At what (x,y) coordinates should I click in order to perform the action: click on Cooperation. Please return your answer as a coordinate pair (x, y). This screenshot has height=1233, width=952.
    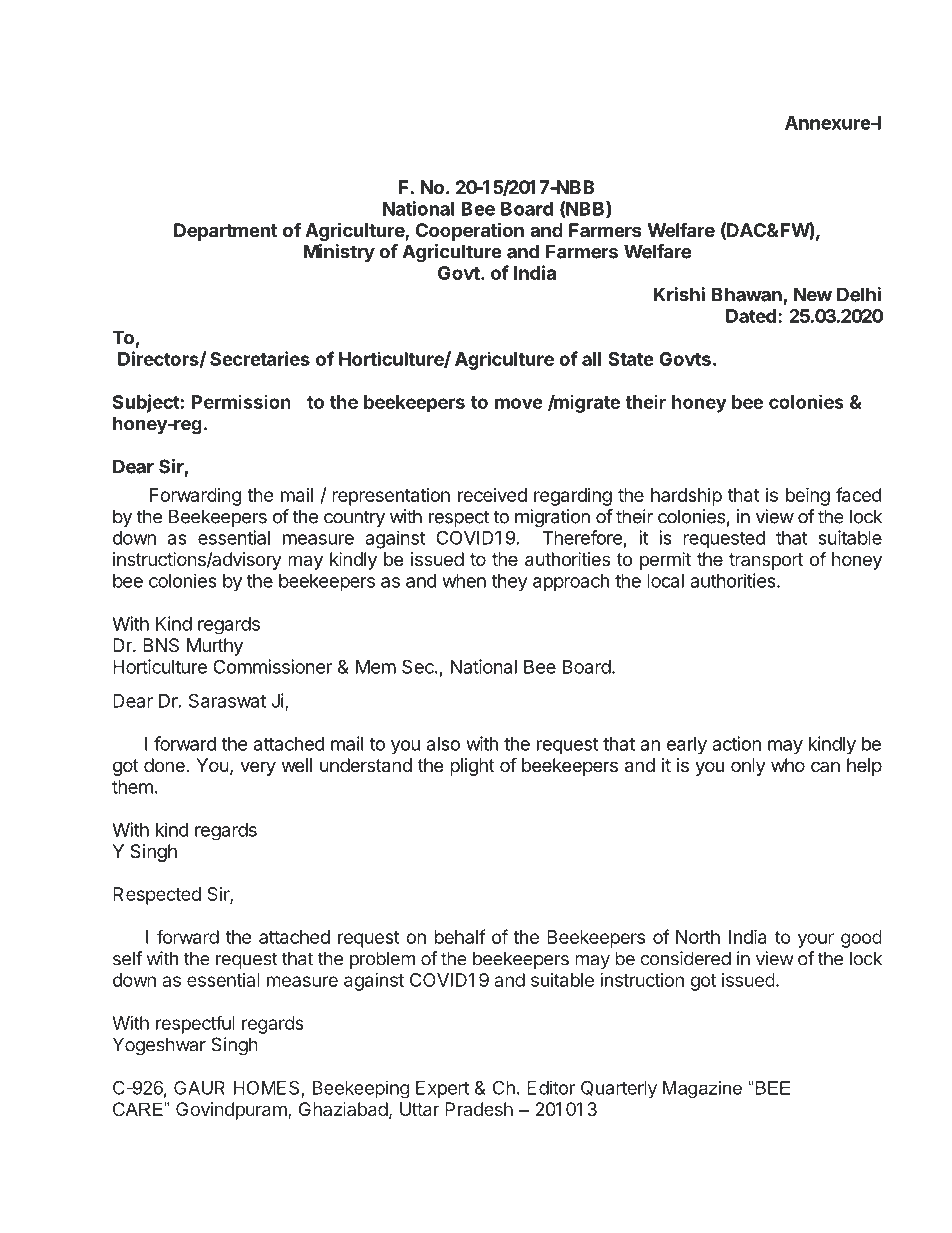
    Looking at the image, I should click on (470, 231).
